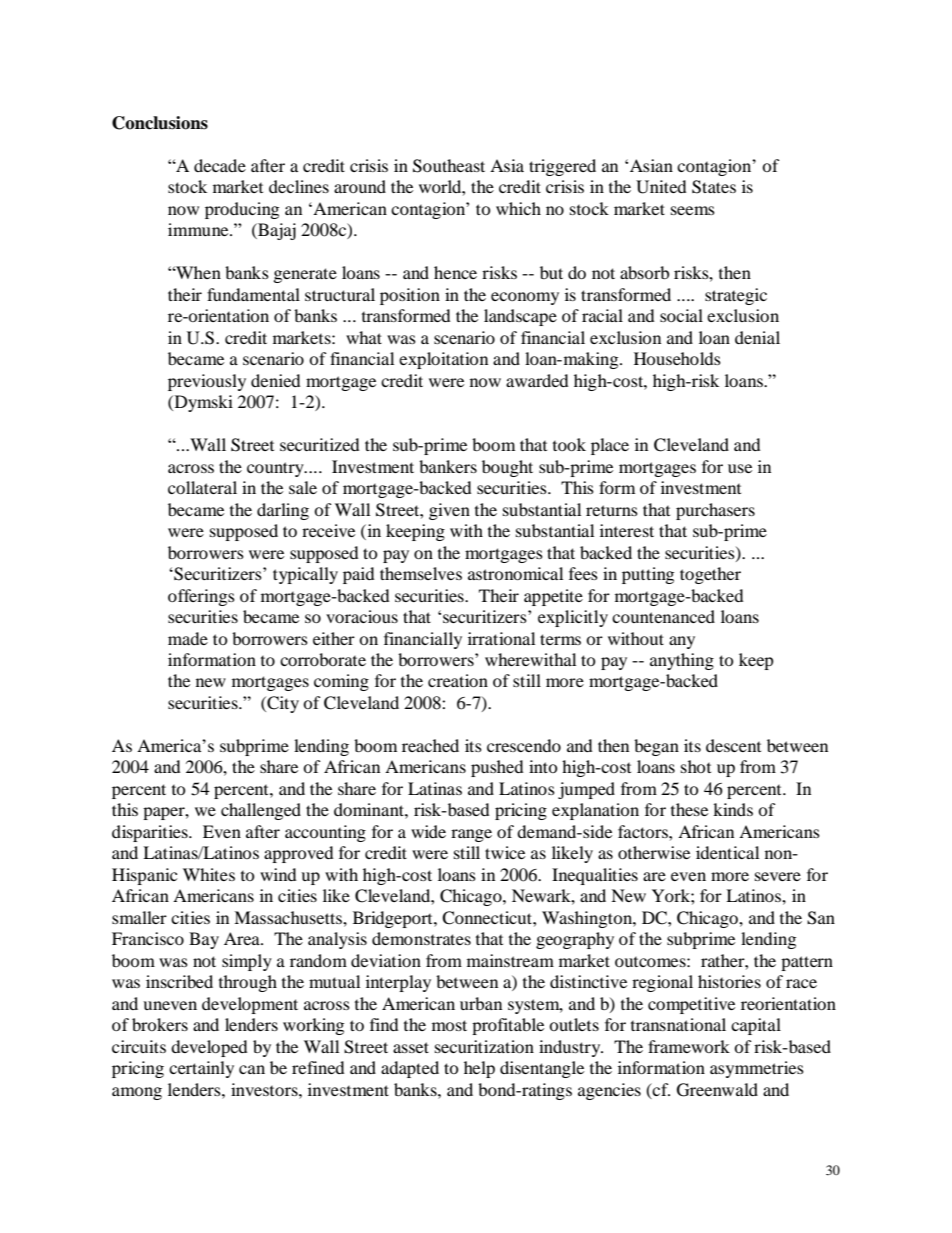 The width and height of the screenshot is (952, 1233). Describe the element at coordinates (207, 382) in the screenshot. I see `previously` at that location.
